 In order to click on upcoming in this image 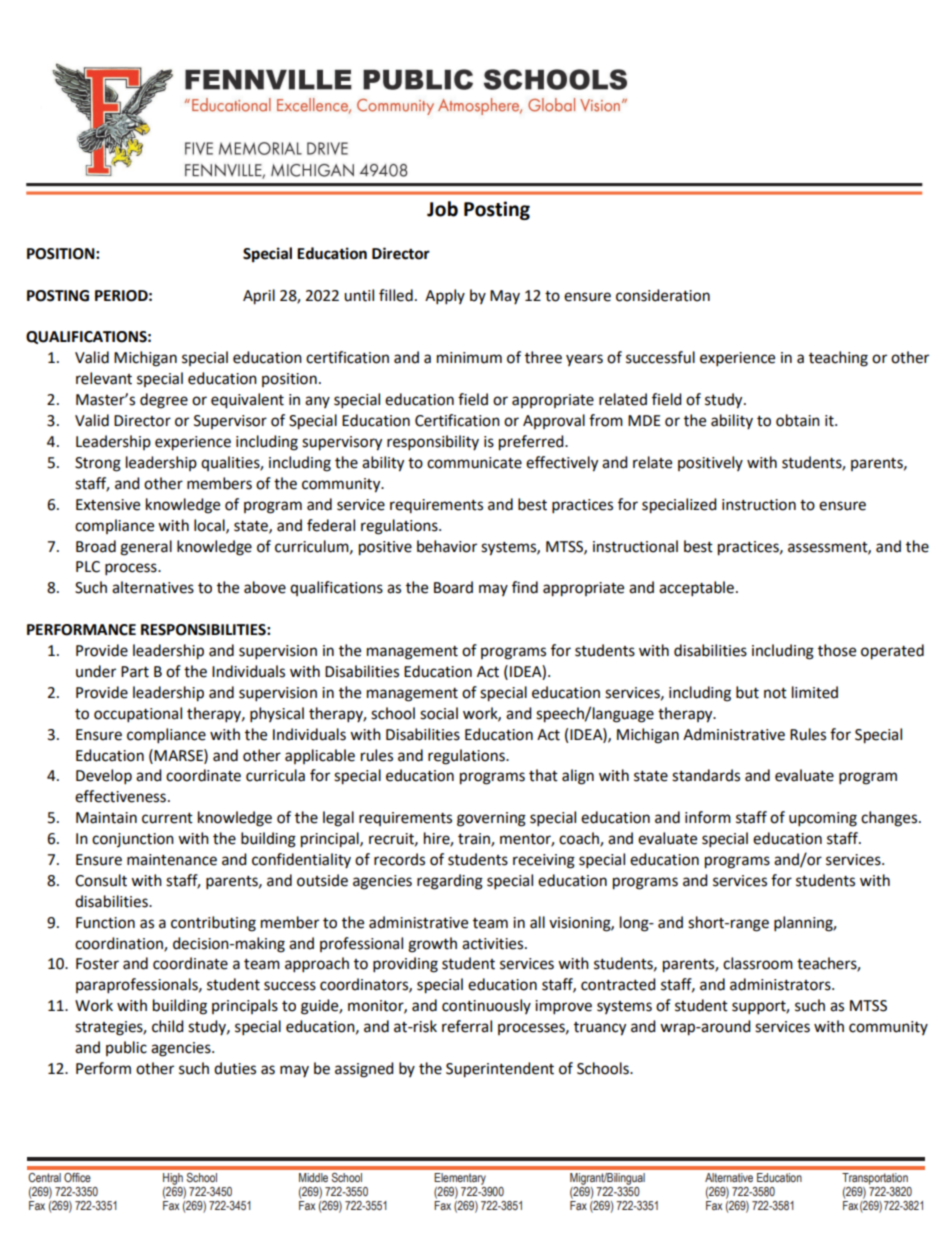, I will do `click(823, 819)`.
